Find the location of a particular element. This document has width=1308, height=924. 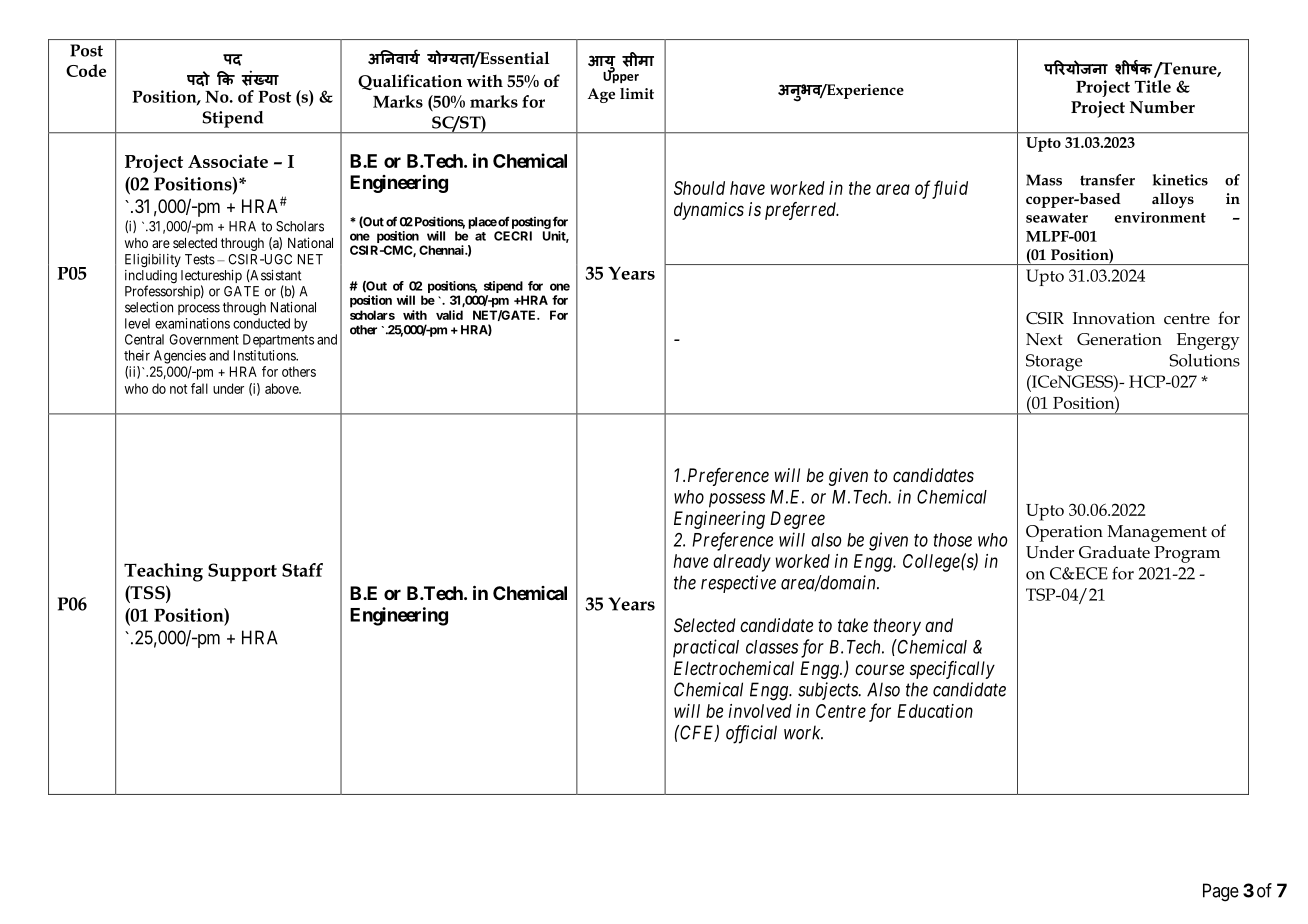

Title is located at coordinates (1153, 85).
